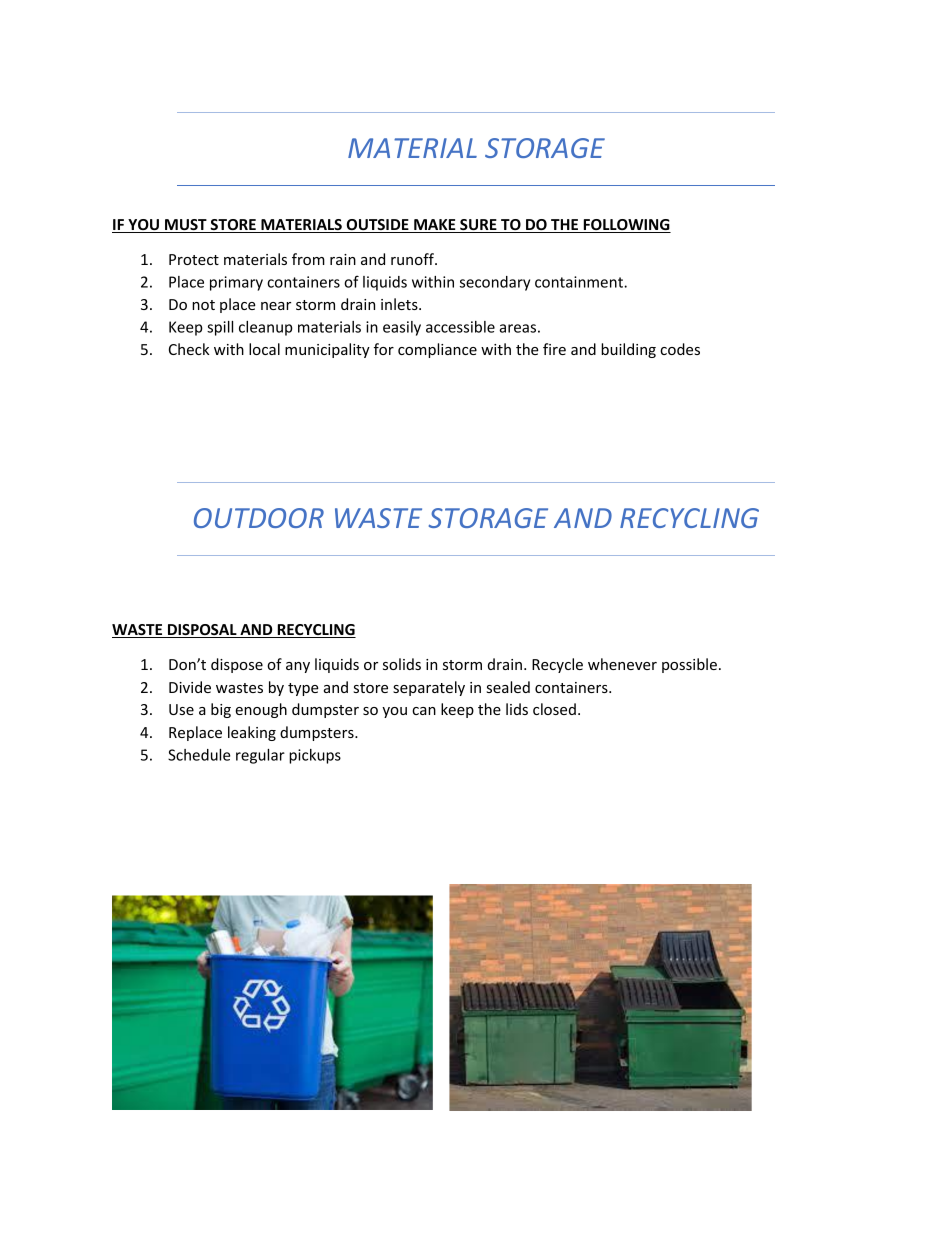  I want to click on local, so click(264, 349).
